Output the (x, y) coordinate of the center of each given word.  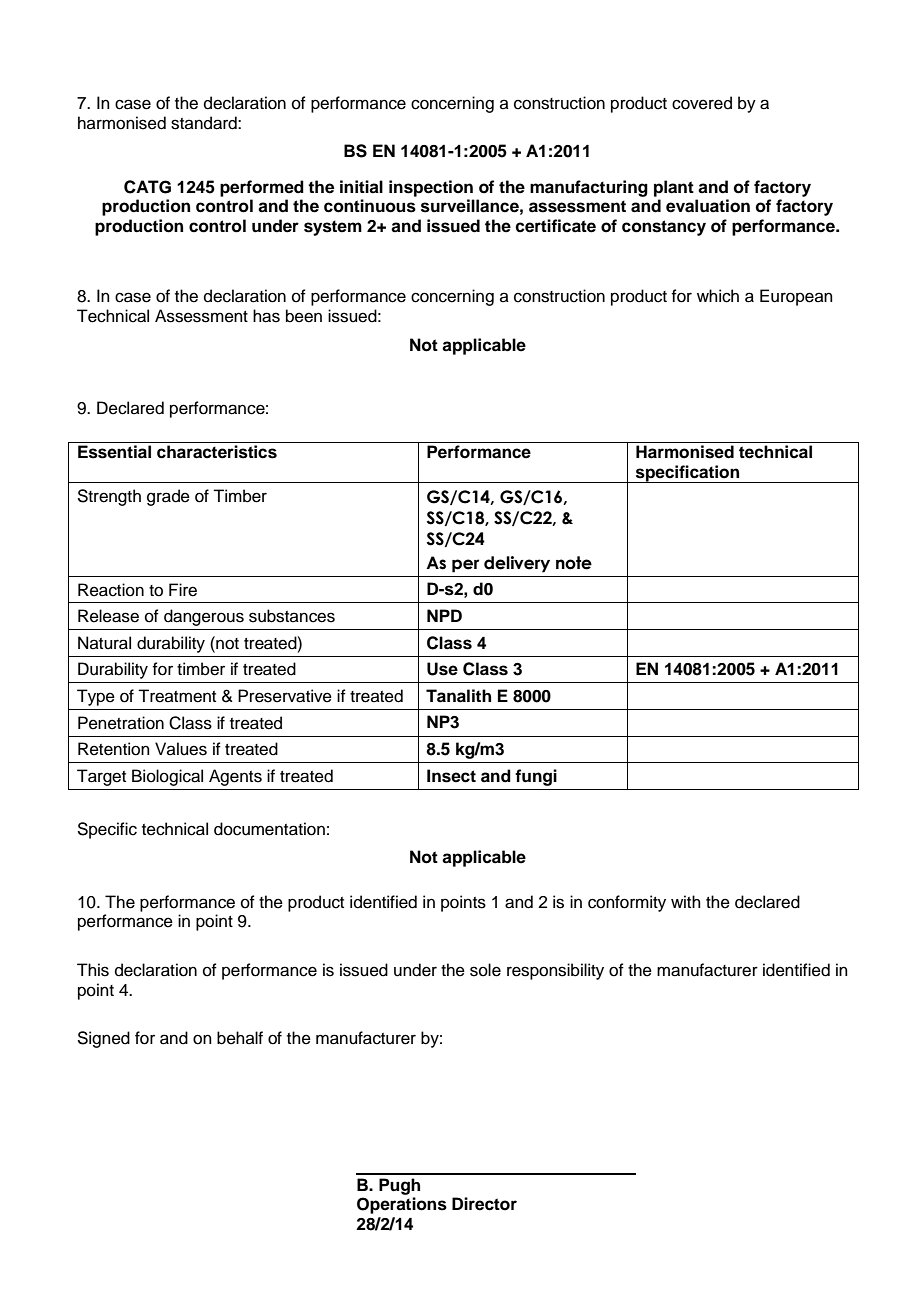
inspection (431, 188)
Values (181, 749)
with (686, 901)
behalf (240, 1038)
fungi (536, 777)
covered (702, 103)
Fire (183, 590)
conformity (627, 903)
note (574, 563)
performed (262, 188)
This (93, 970)
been (304, 316)
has (266, 316)
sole (485, 970)
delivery (517, 564)
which (718, 296)
